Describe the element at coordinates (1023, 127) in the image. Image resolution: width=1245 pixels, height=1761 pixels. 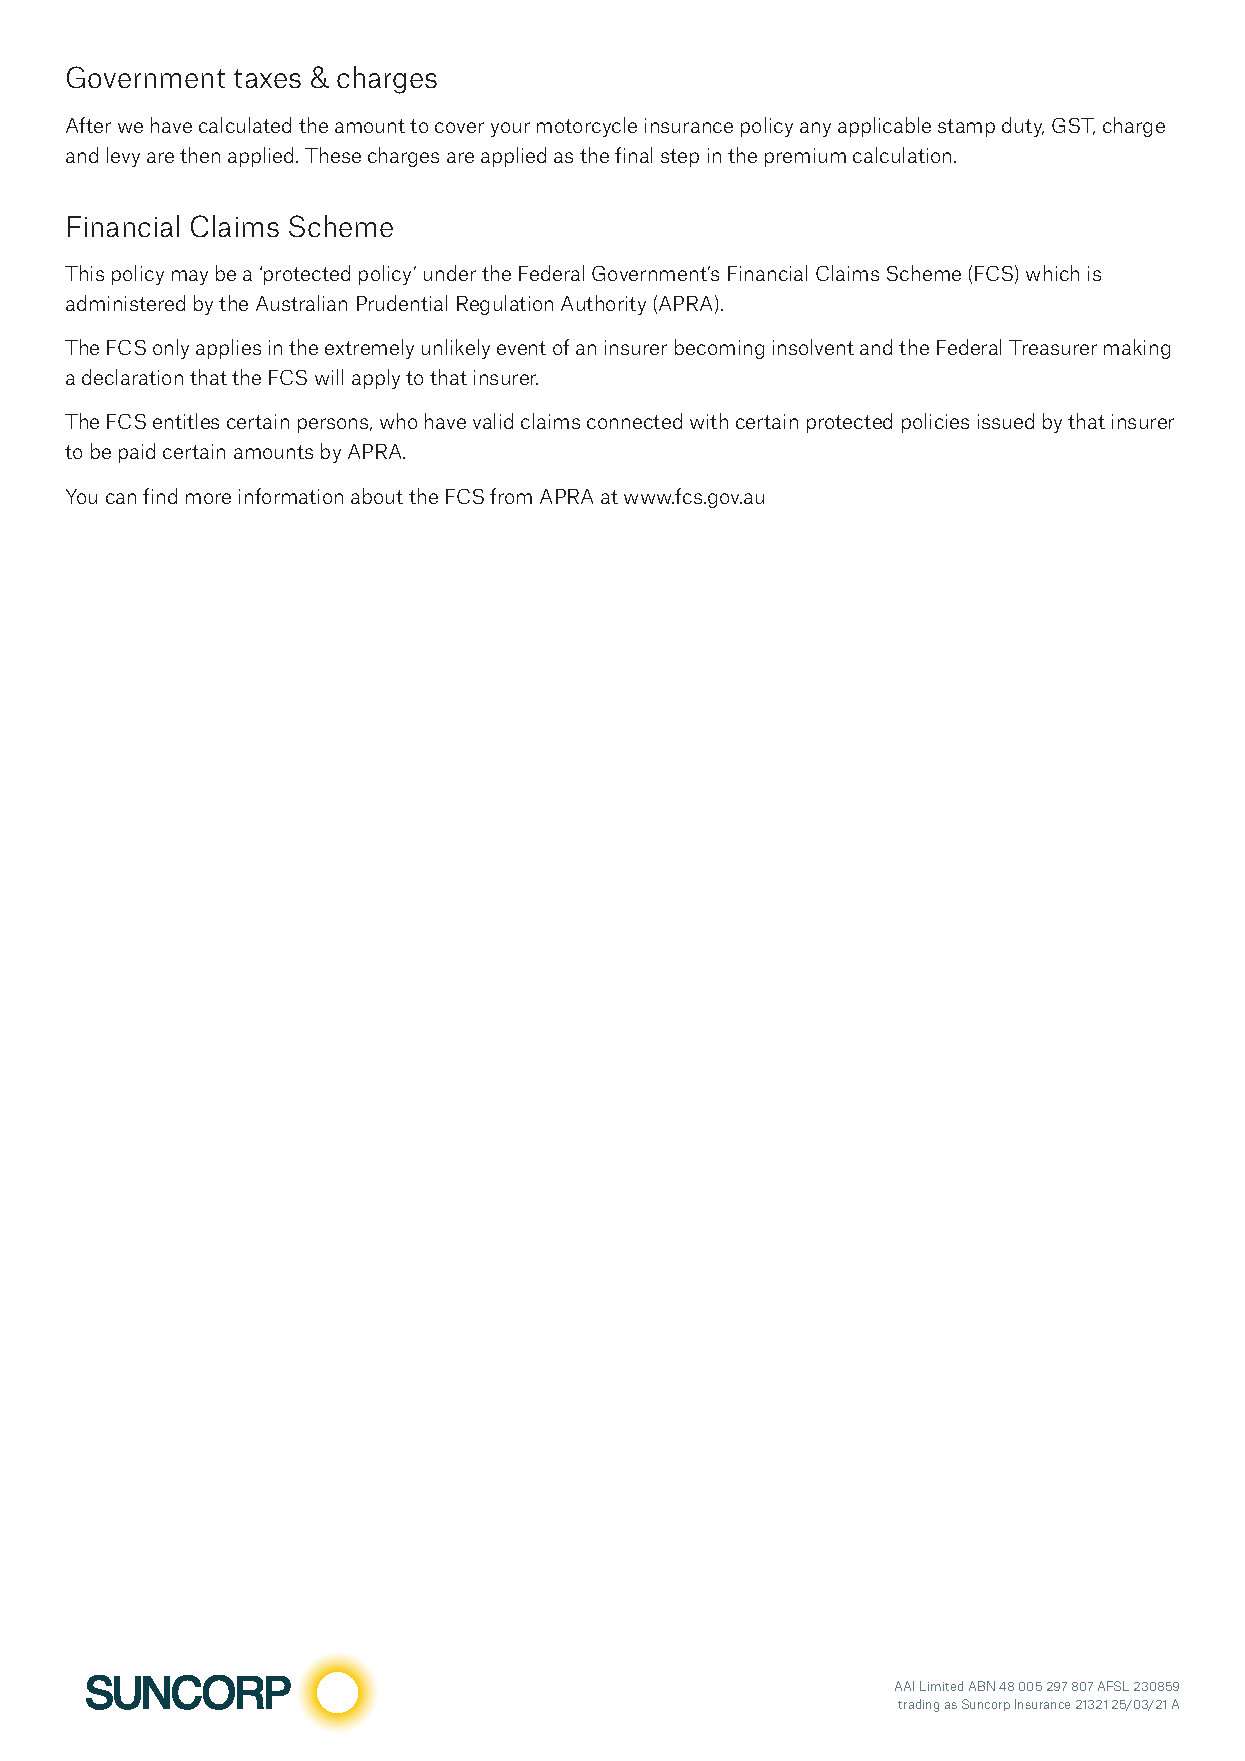
I see `duty` at that location.
